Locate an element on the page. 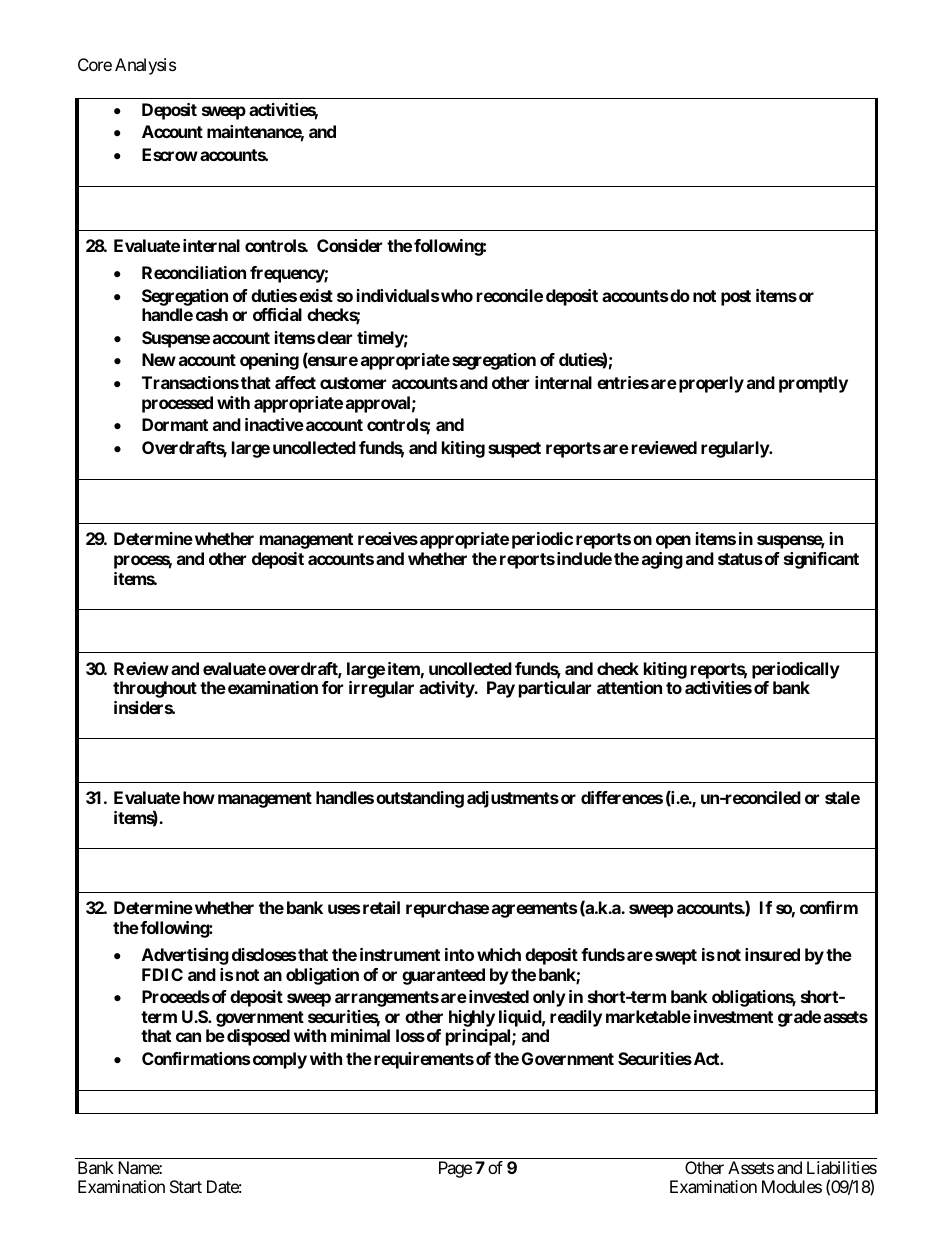 This image has height=1233, width=952. Start is located at coordinates (186, 1186).
